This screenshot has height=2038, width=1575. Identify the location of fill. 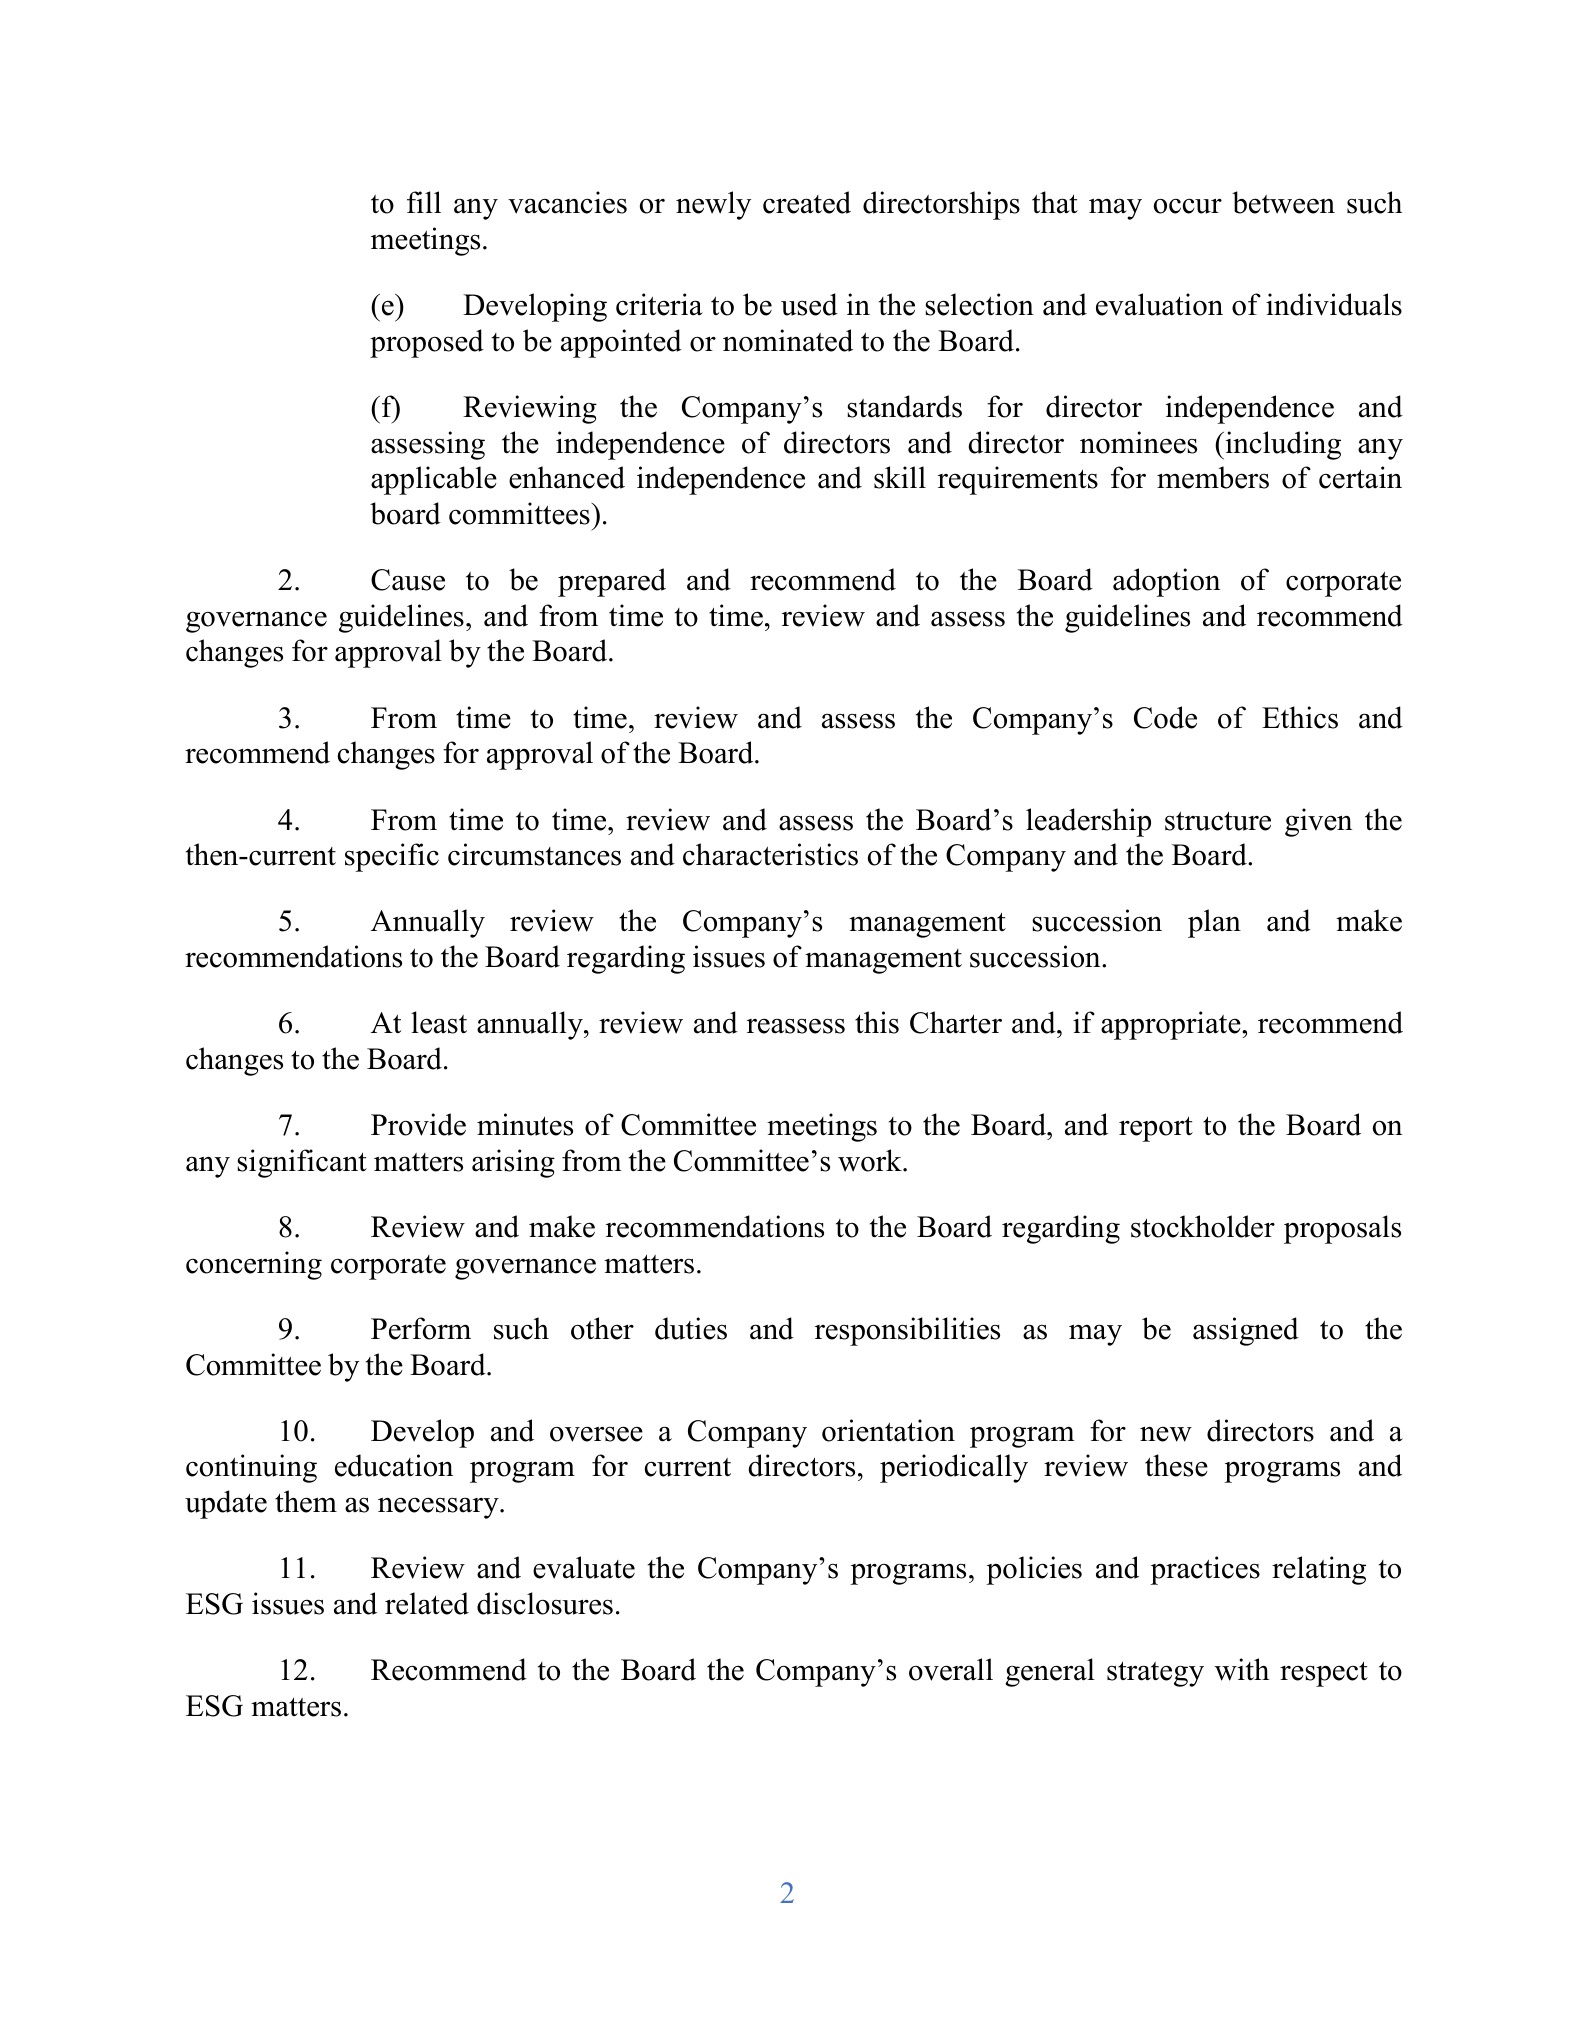
(424, 202).
